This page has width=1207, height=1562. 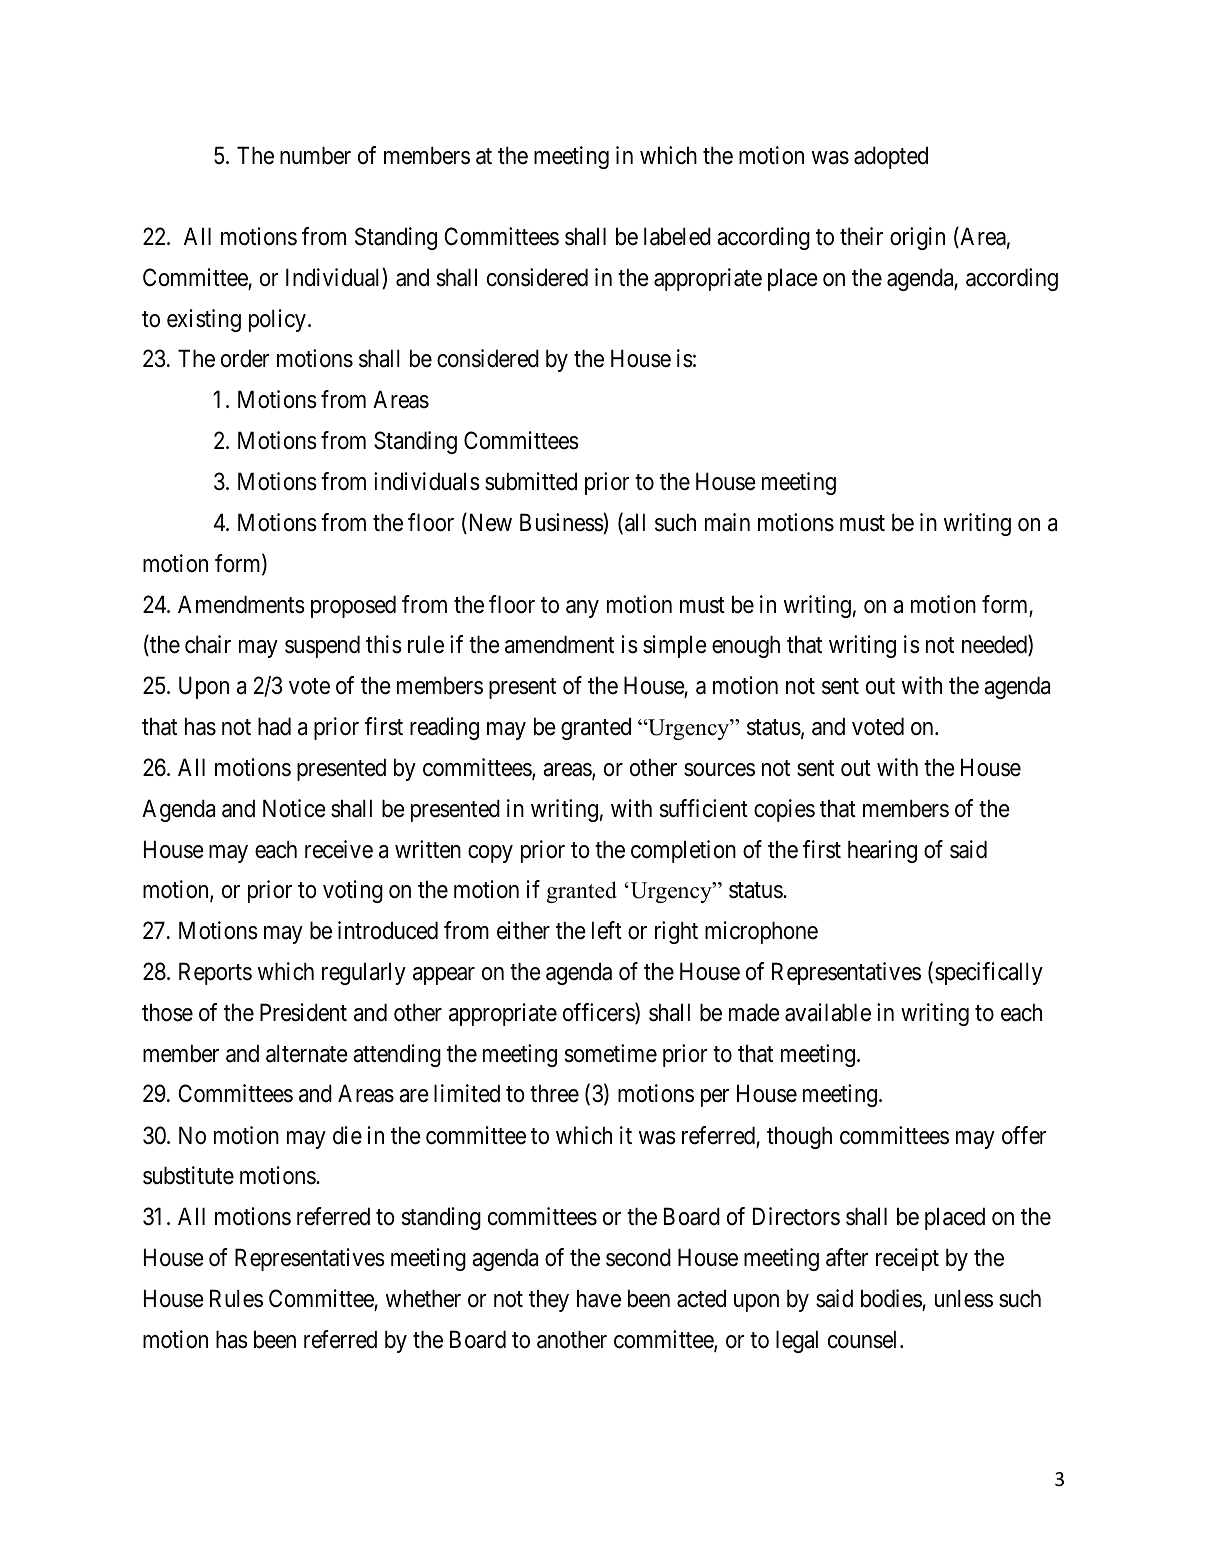 I want to click on any, so click(x=582, y=609).
